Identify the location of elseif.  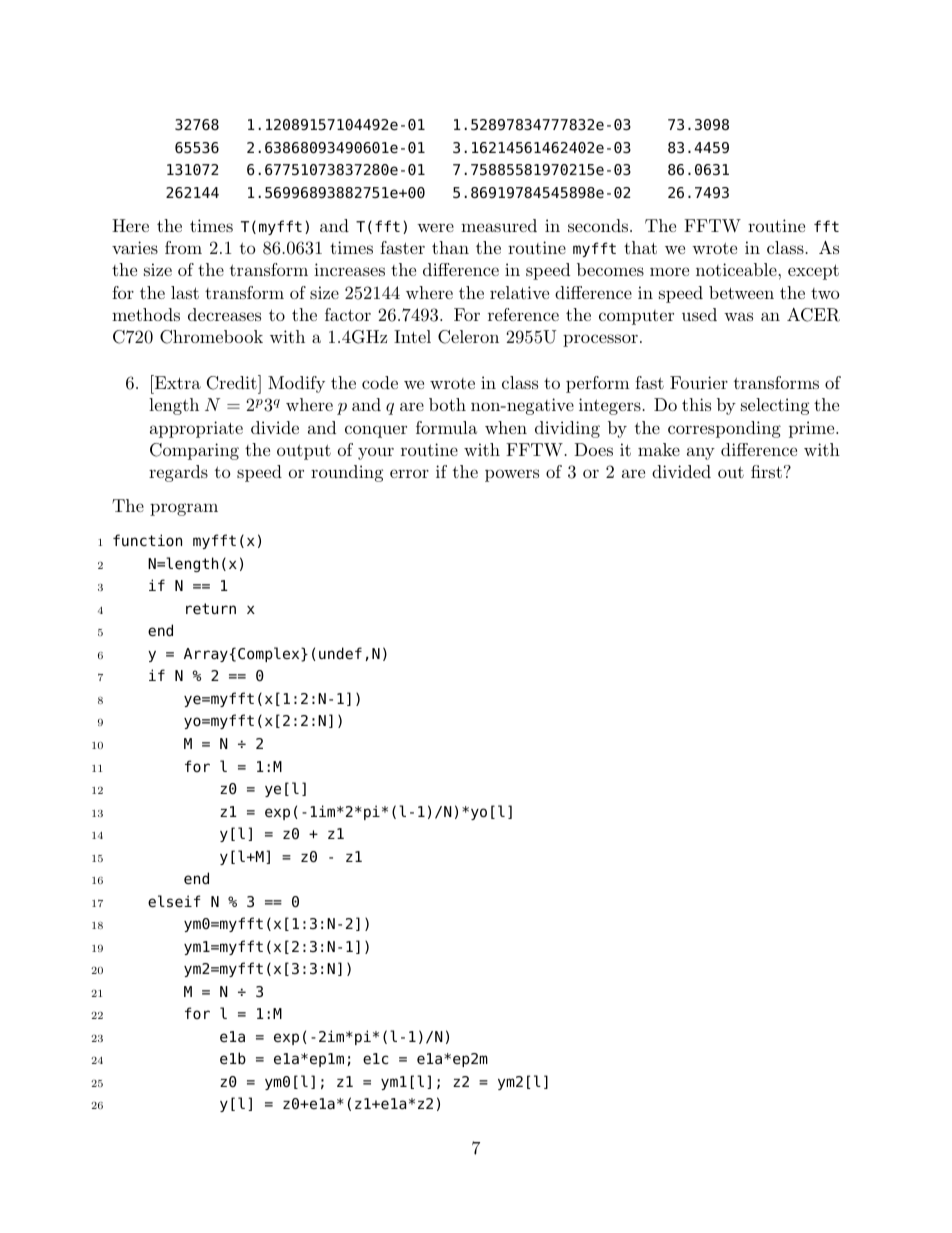
(174, 901).
